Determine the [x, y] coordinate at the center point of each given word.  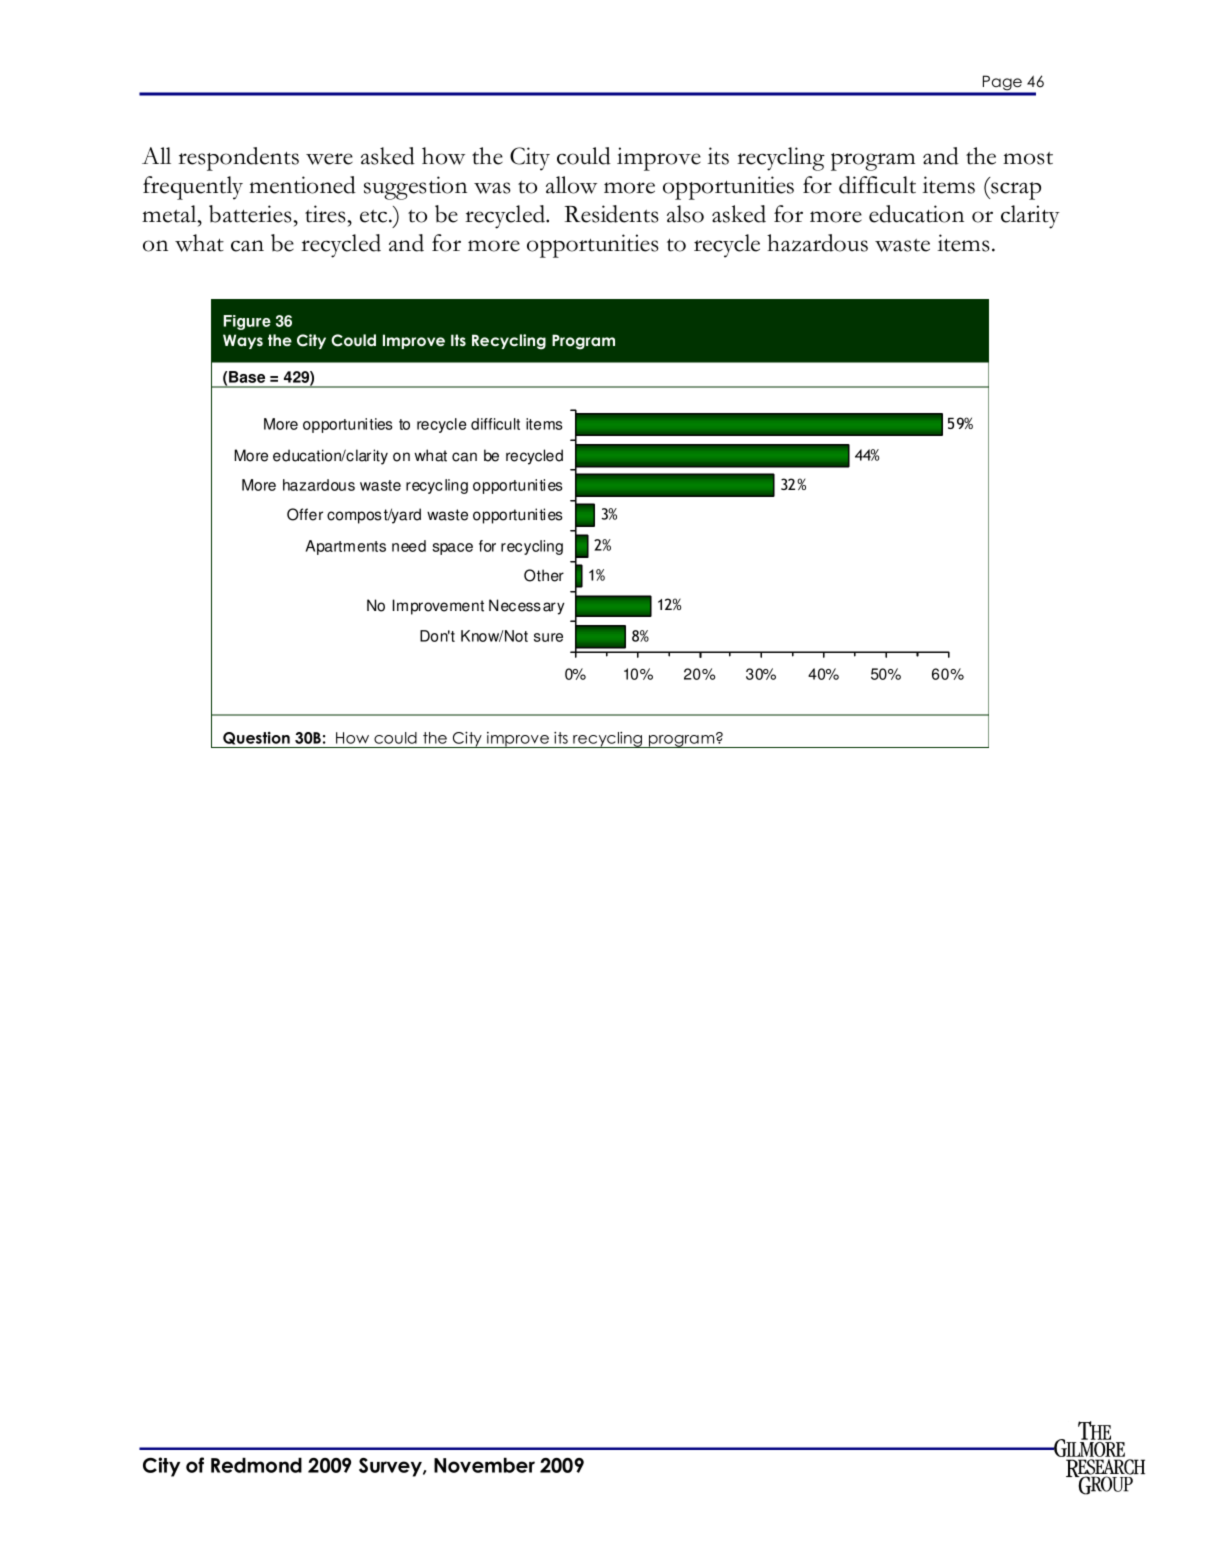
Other [544, 575]
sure [548, 637]
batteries [251, 214]
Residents [611, 214]
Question [256, 738]
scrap [1015, 191]
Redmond [256, 1465]
